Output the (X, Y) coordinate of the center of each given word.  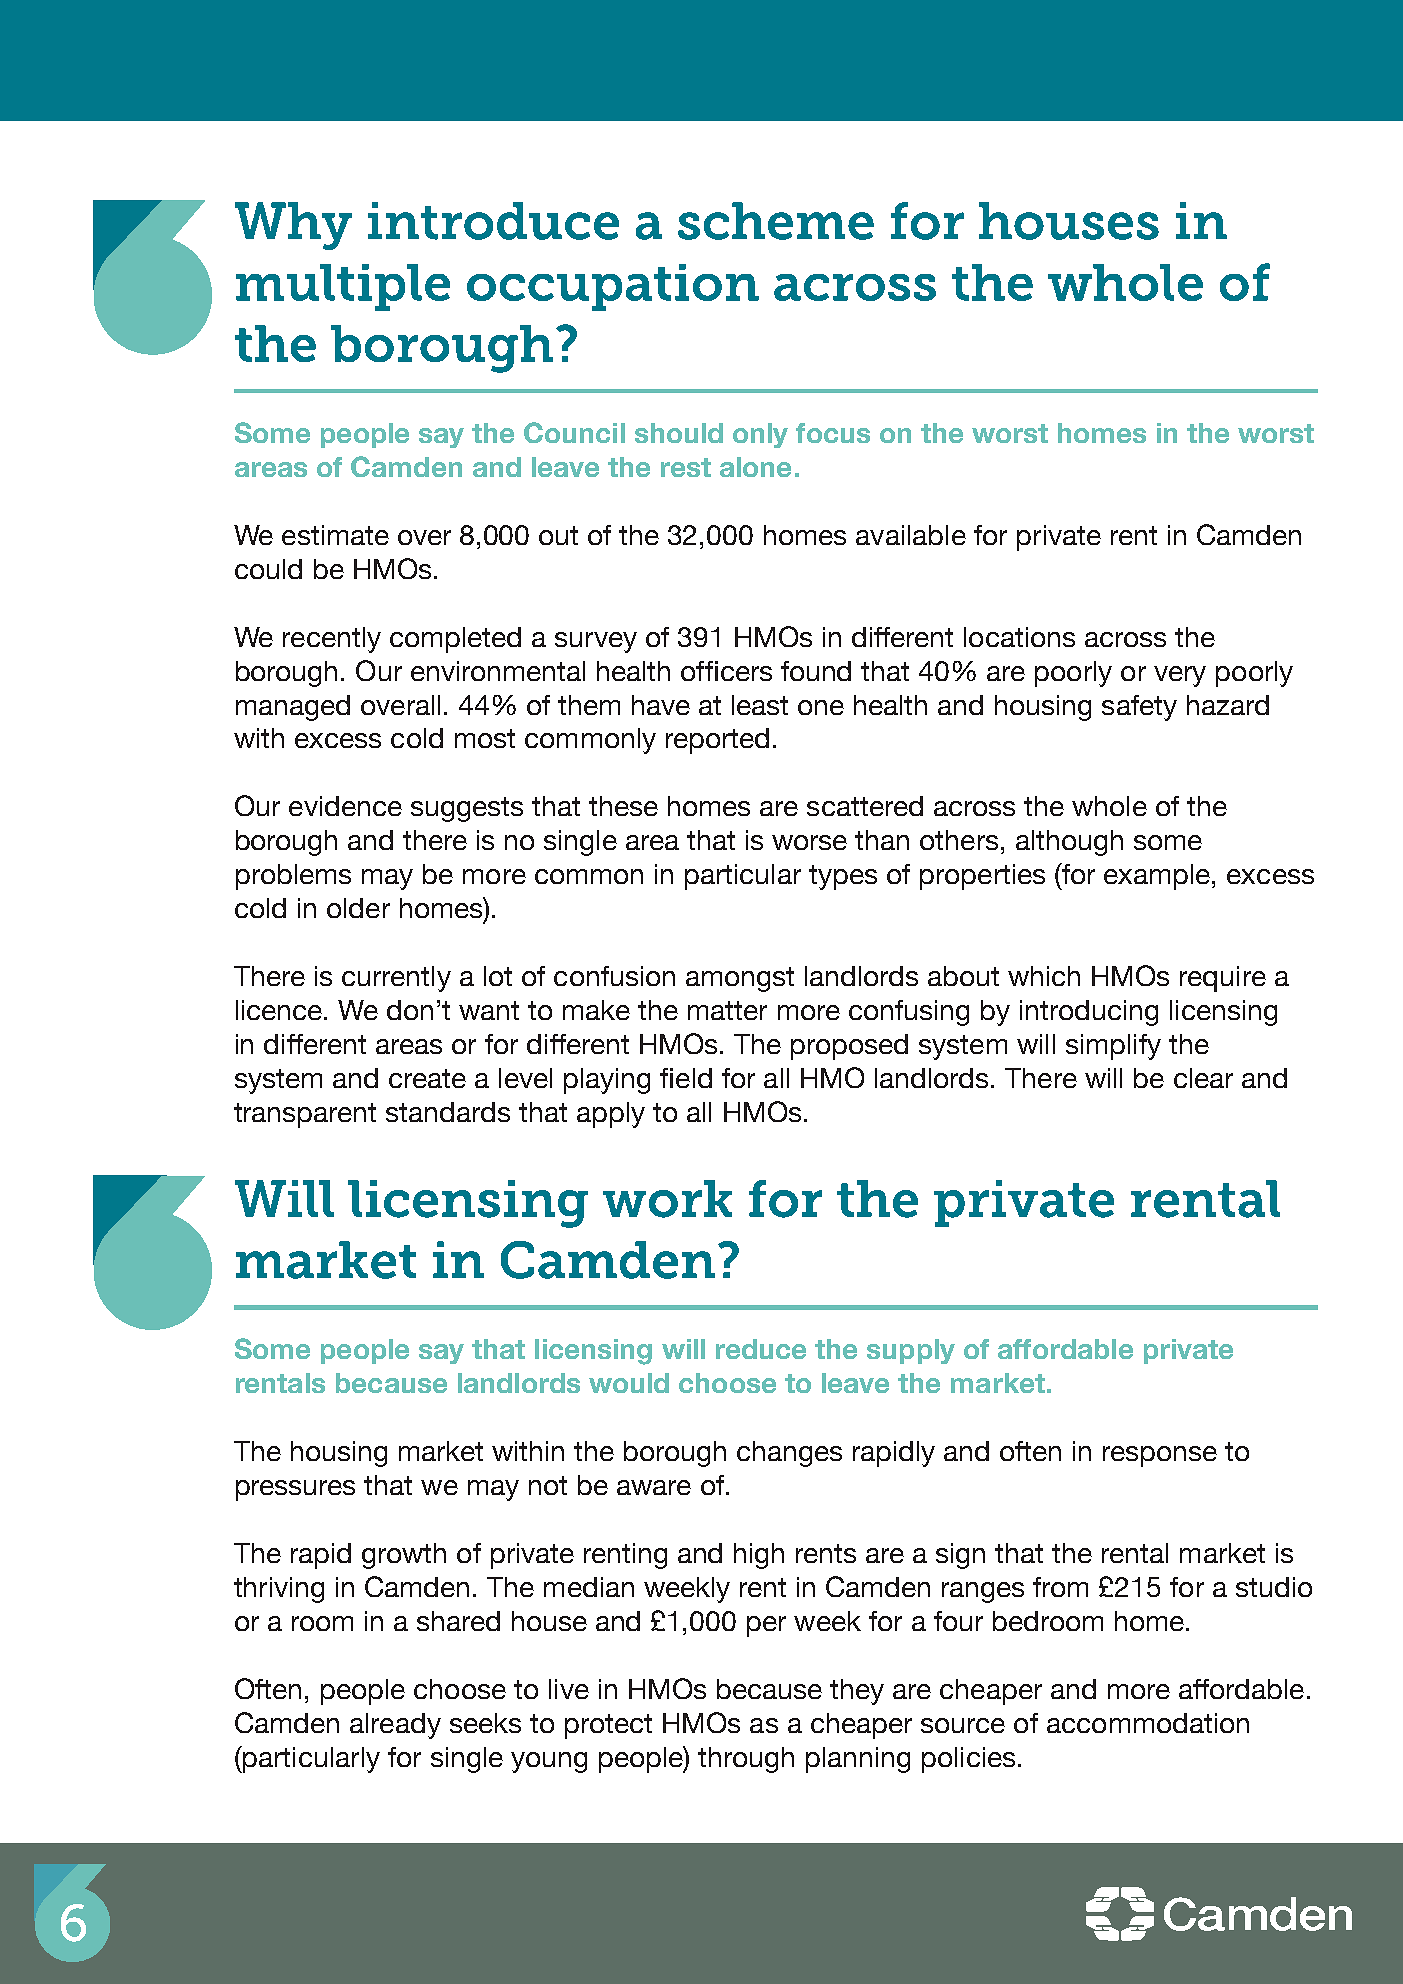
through (746, 1760)
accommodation (1148, 1723)
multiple (343, 287)
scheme (776, 221)
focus (833, 433)
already (395, 1726)
